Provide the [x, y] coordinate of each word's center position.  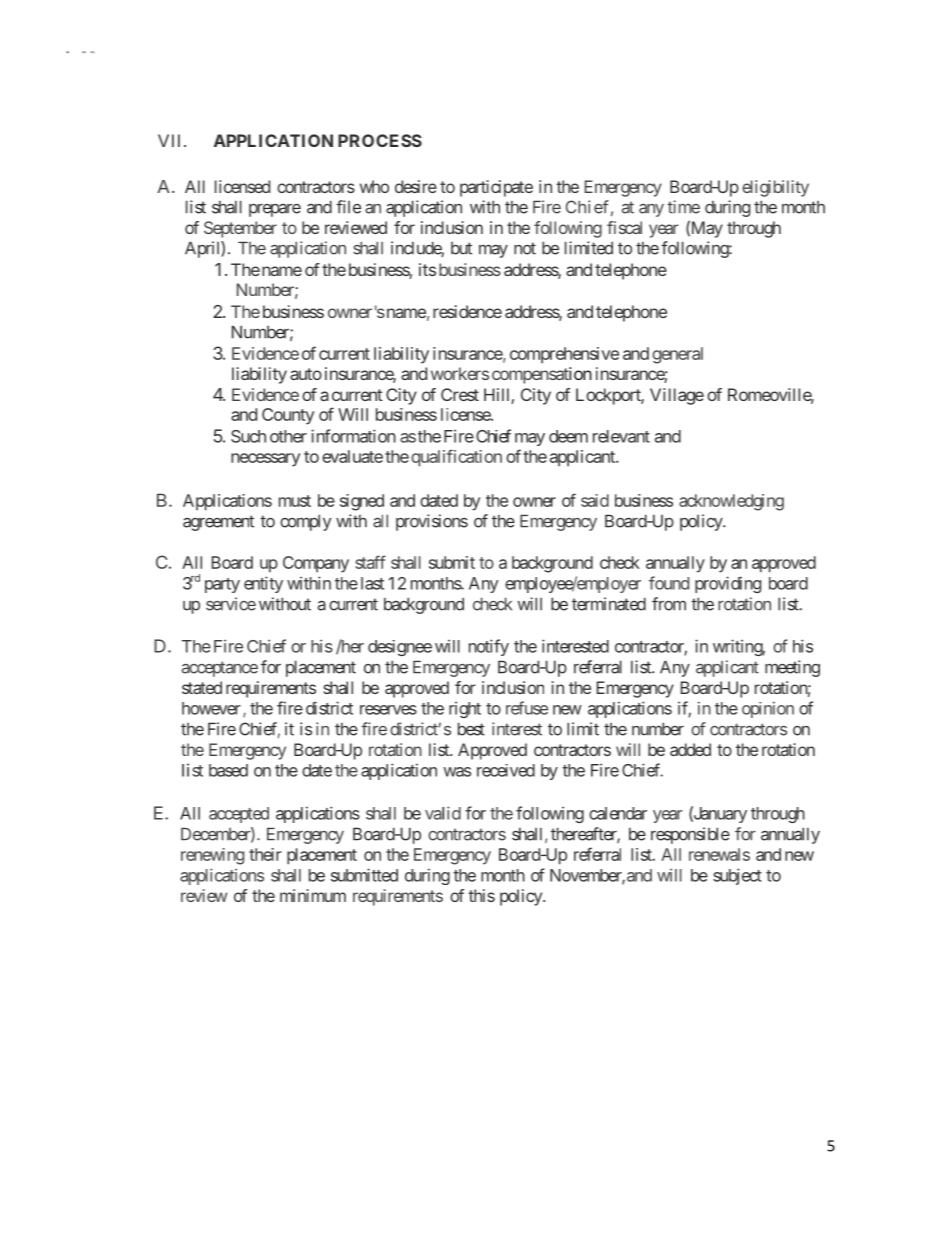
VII [169, 140]
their [265, 854]
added [690, 749]
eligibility [775, 188]
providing [728, 584]
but [461, 248]
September [240, 229]
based [228, 770]
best [471, 729]
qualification [456, 458]
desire [416, 186]
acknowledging [731, 502]
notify [489, 647]
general [677, 355]
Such [248, 436]
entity [263, 584]
